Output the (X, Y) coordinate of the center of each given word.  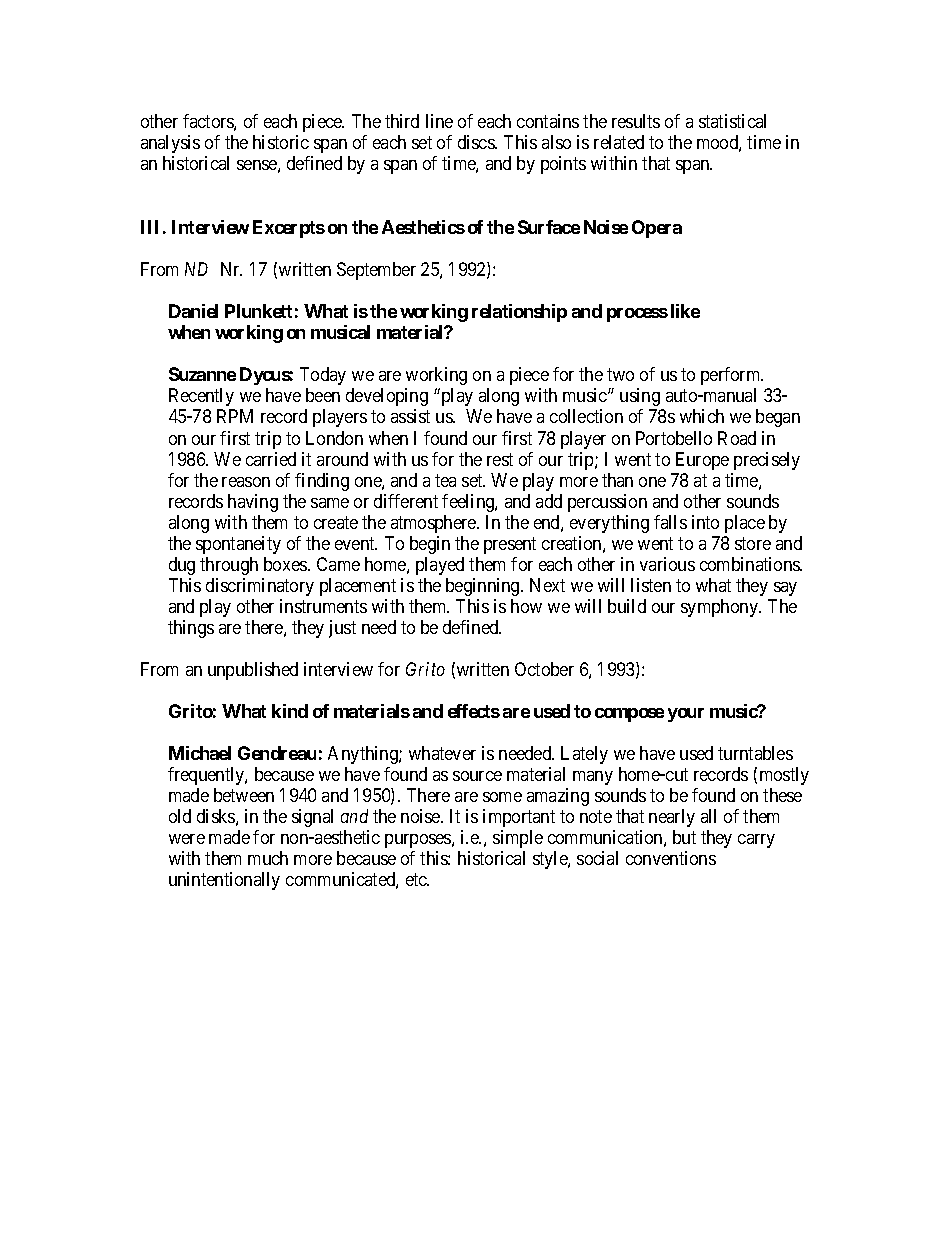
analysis (170, 144)
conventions (671, 858)
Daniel (193, 311)
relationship (519, 313)
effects (474, 711)
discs (477, 142)
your (686, 715)
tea (445, 480)
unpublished (253, 671)
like (685, 311)
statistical (732, 121)
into (705, 522)
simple (518, 839)
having (253, 503)
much (268, 858)
